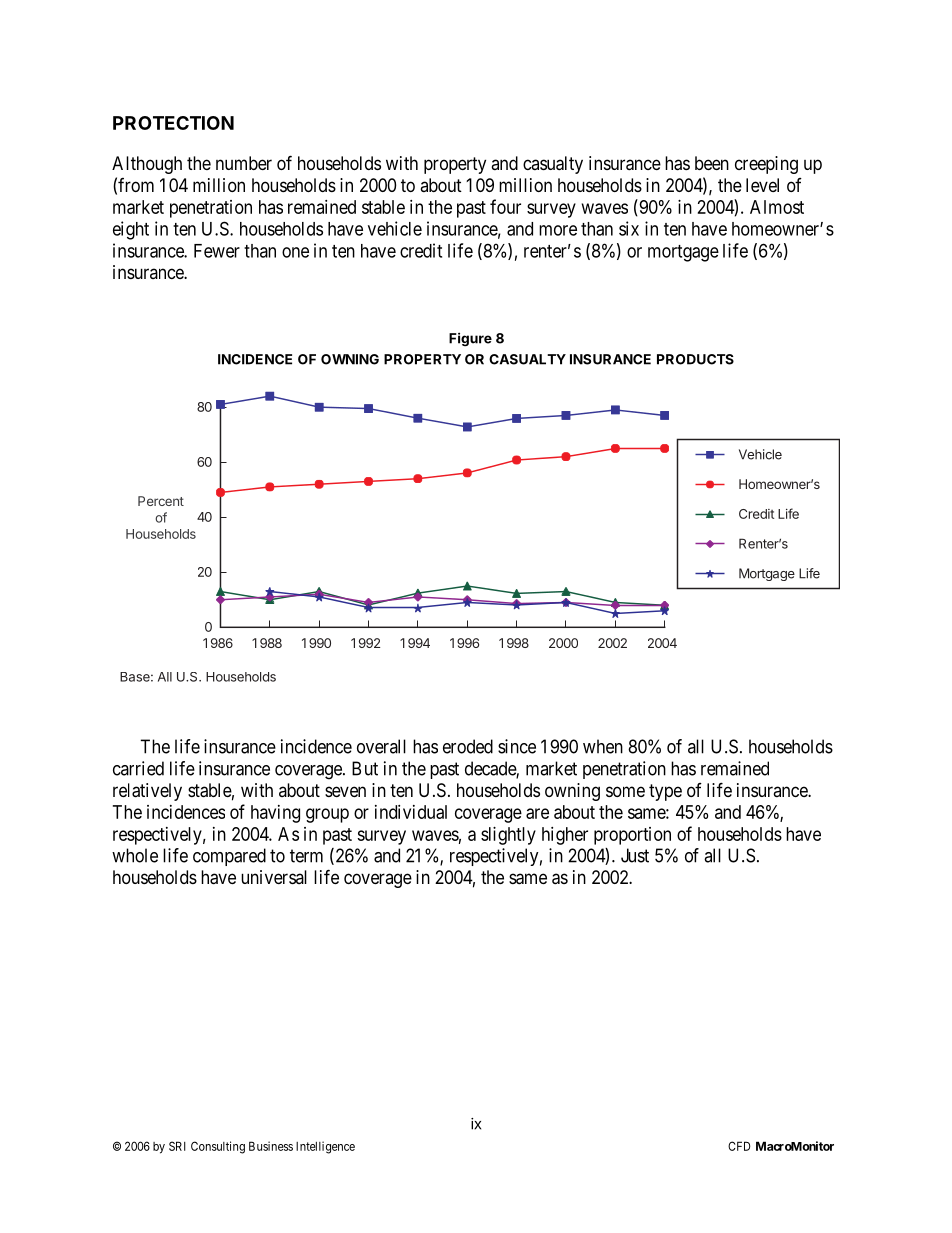 The image size is (952, 1233). I want to click on four, so click(505, 206).
